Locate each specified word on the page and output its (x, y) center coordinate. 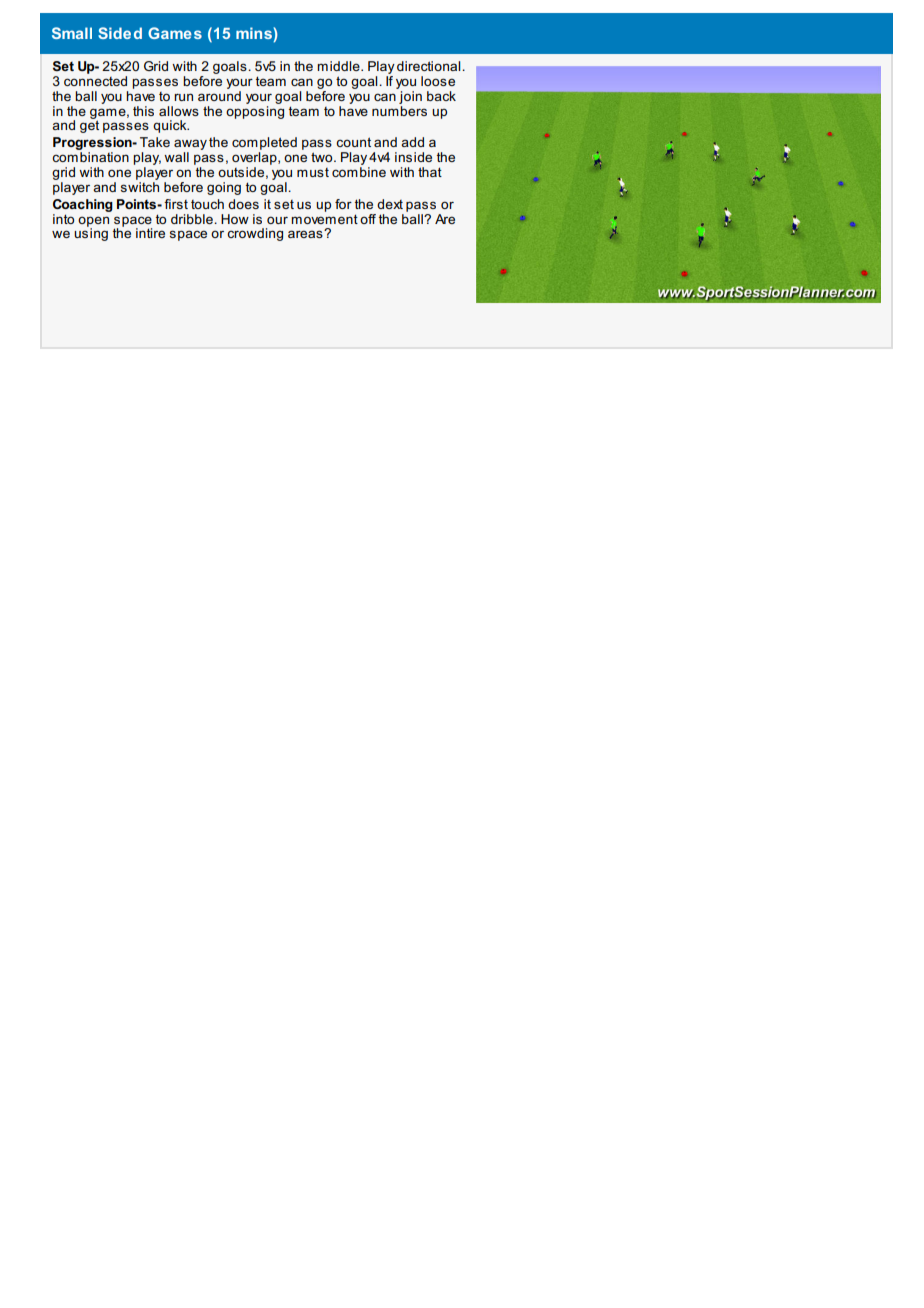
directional (430, 66)
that (430, 172)
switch (140, 185)
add (412, 142)
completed (264, 145)
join (409, 96)
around (219, 94)
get (89, 125)
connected (95, 81)
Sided (120, 33)
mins (255, 34)
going (224, 188)
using (91, 233)
